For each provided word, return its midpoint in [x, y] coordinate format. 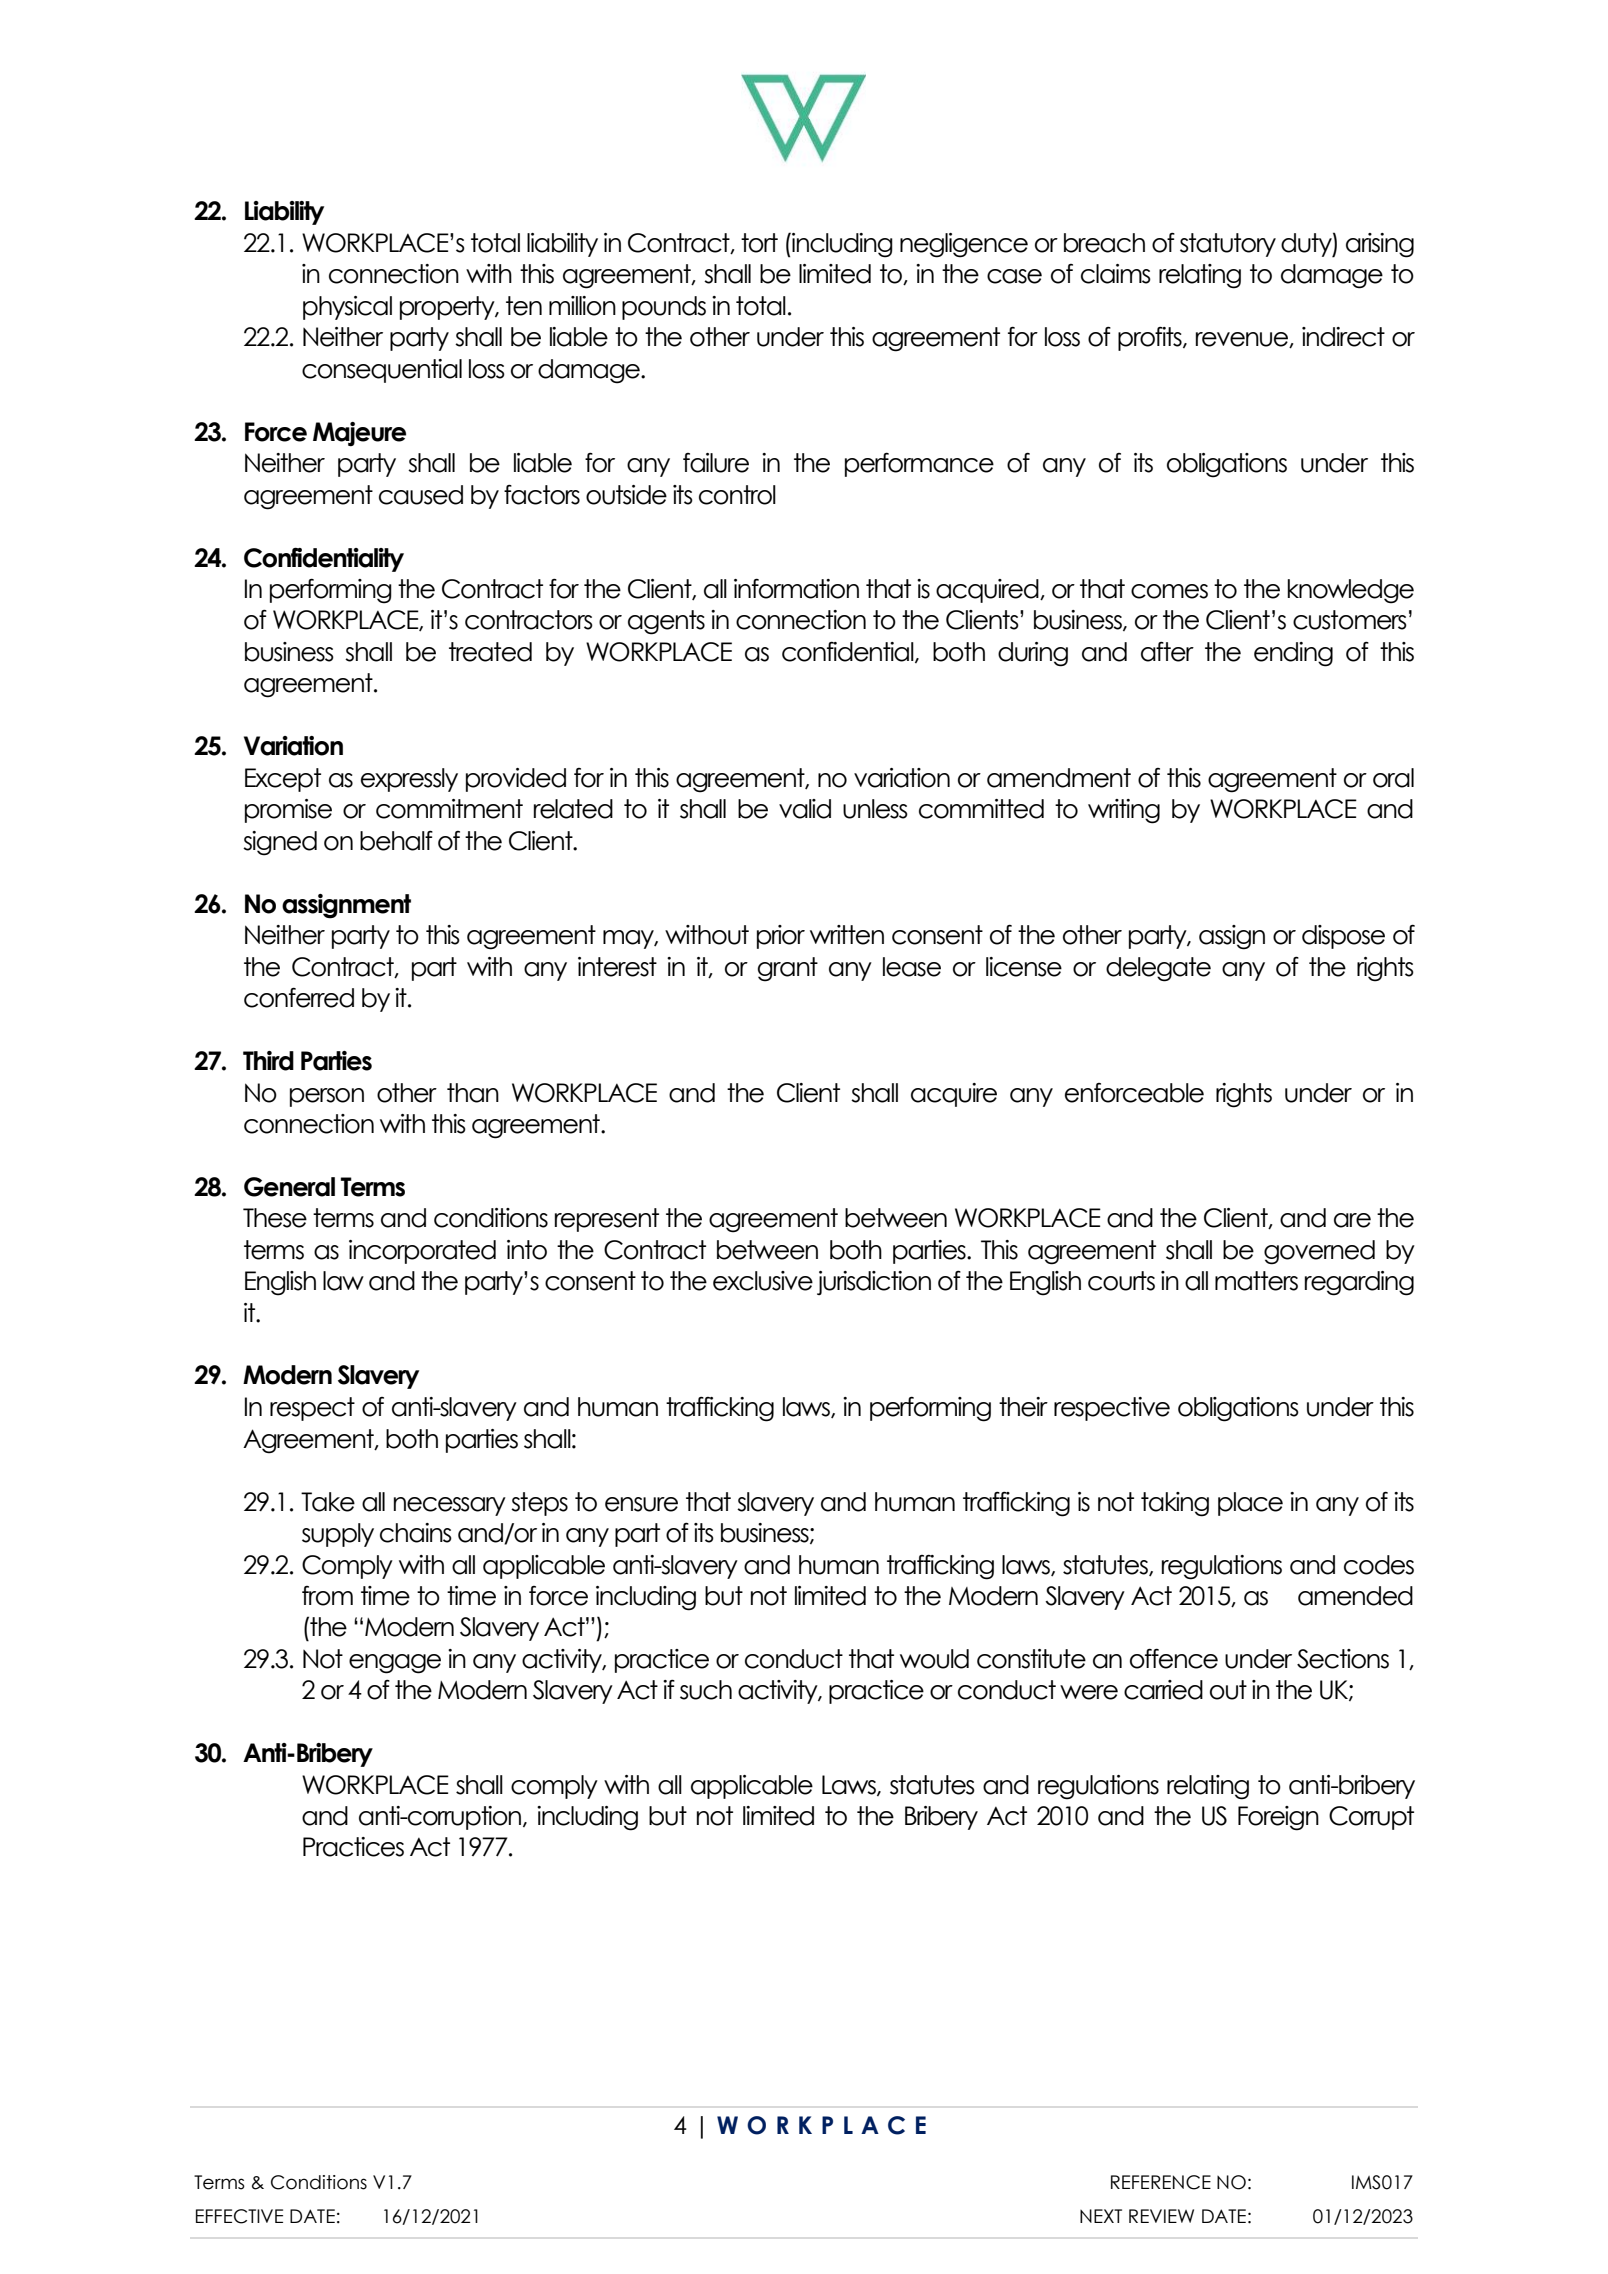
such [706, 1690]
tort [759, 243]
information [796, 588]
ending [1293, 654]
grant [788, 969]
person [327, 1097]
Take [328, 1502]
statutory [1228, 245]
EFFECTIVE [239, 2216]
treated [490, 652]
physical [347, 308]
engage [395, 1664]
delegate [1158, 969]
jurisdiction [874, 1283]
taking [1175, 1504]
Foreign [1278, 1818]
